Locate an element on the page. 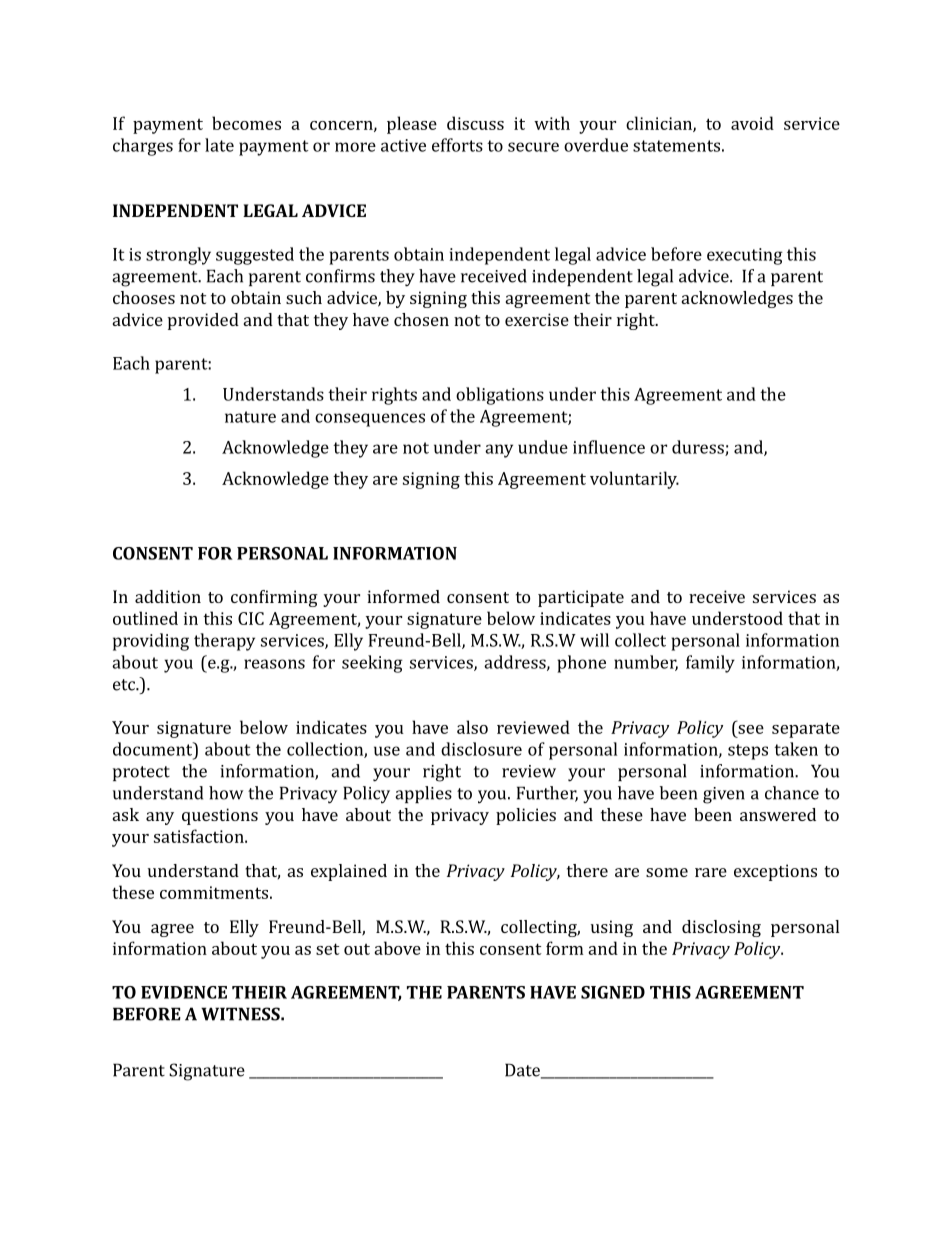 This image has width=952, height=1233. late is located at coordinates (219, 145).
